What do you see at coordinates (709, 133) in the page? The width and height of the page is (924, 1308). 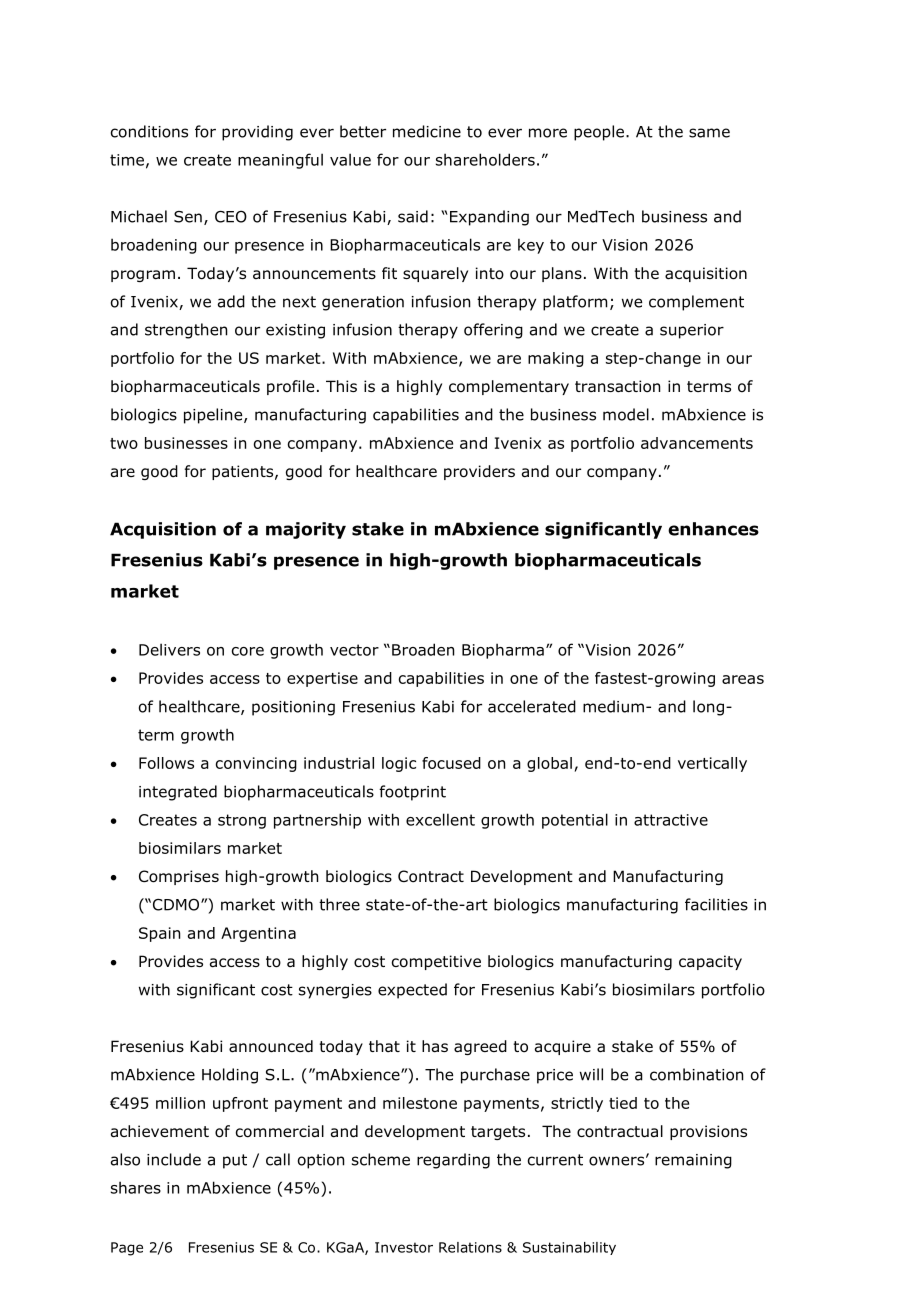 I see `same` at bounding box center [709, 133].
